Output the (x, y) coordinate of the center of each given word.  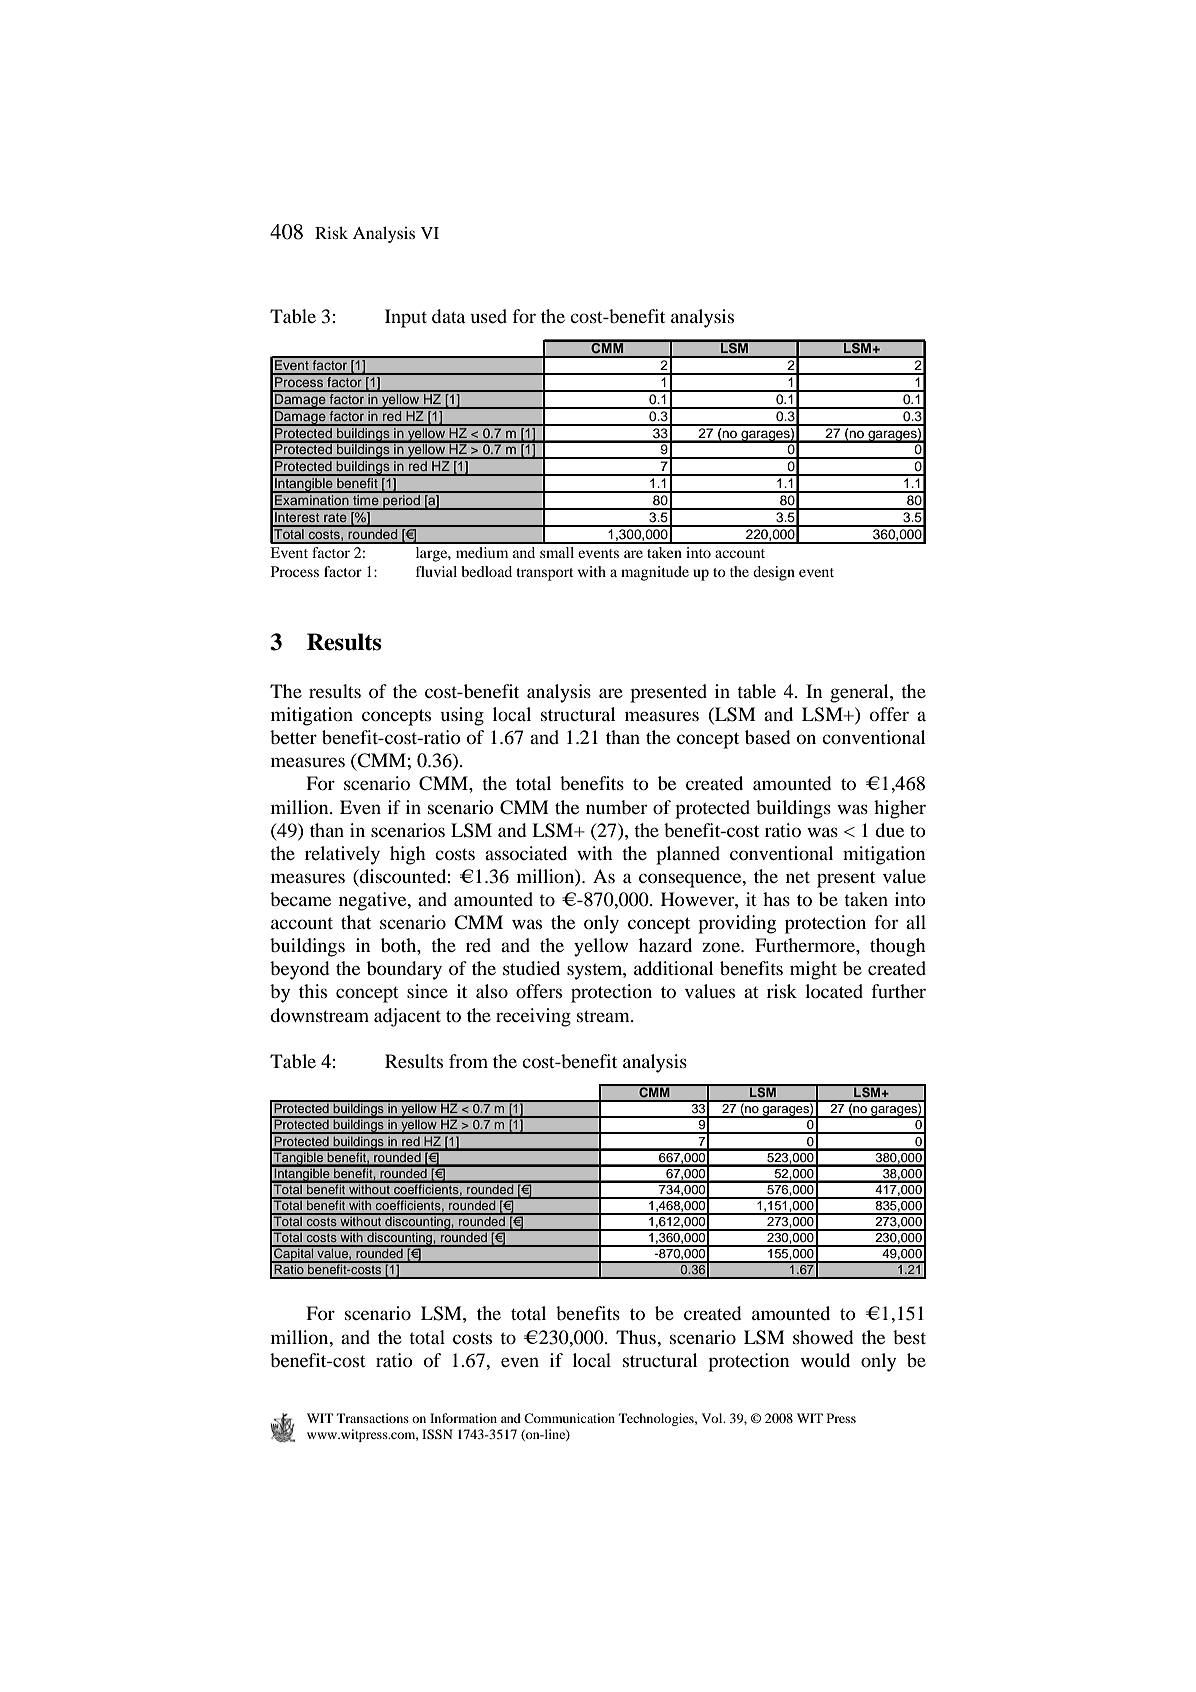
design (774, 573)
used (489, 316)
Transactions (373, 1418)
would (825, 1360)
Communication (569, 1418)
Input (406, 318)
